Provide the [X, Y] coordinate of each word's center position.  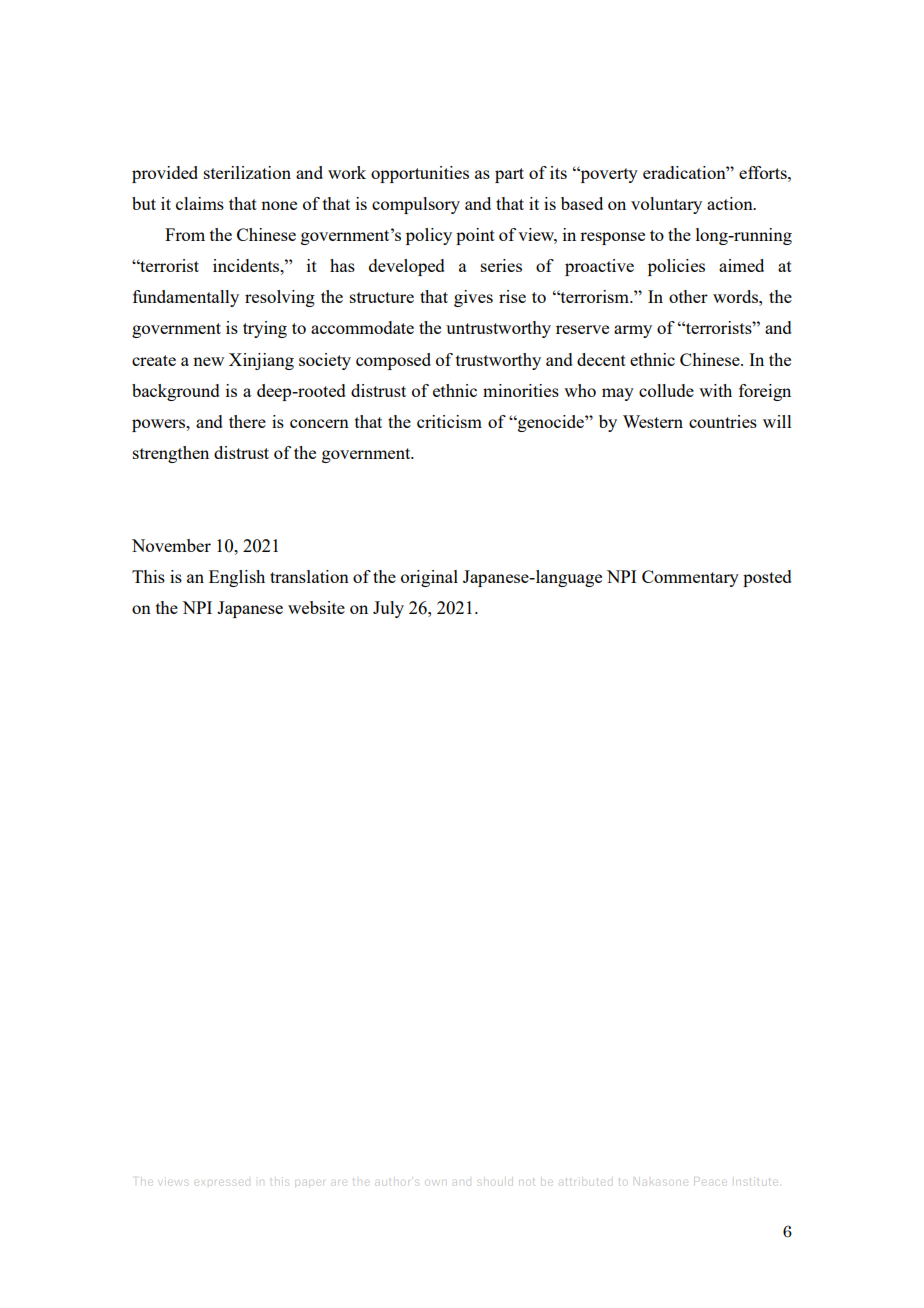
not [526, 1180]
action [731, 203]
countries [723, 421]
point [475, 236]
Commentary [690, 578]
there [247, 421]
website [316, 607]
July [388, 609]
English [237, 578]
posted [767, 578]
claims [200, 203]
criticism [449, 421]
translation [309, 576]
